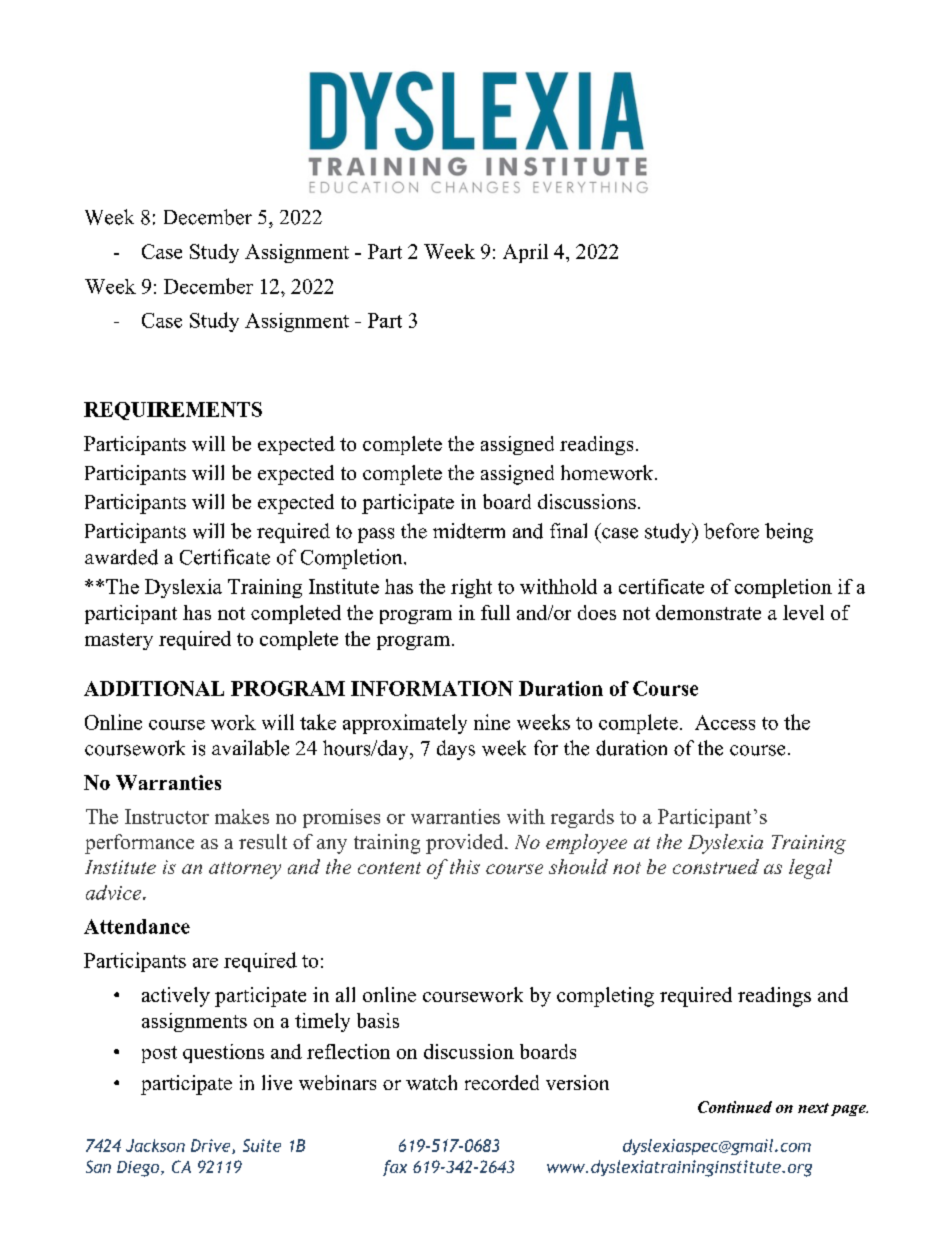 The image size is (952, 1233). I want to click on April, so click(525, 253).
